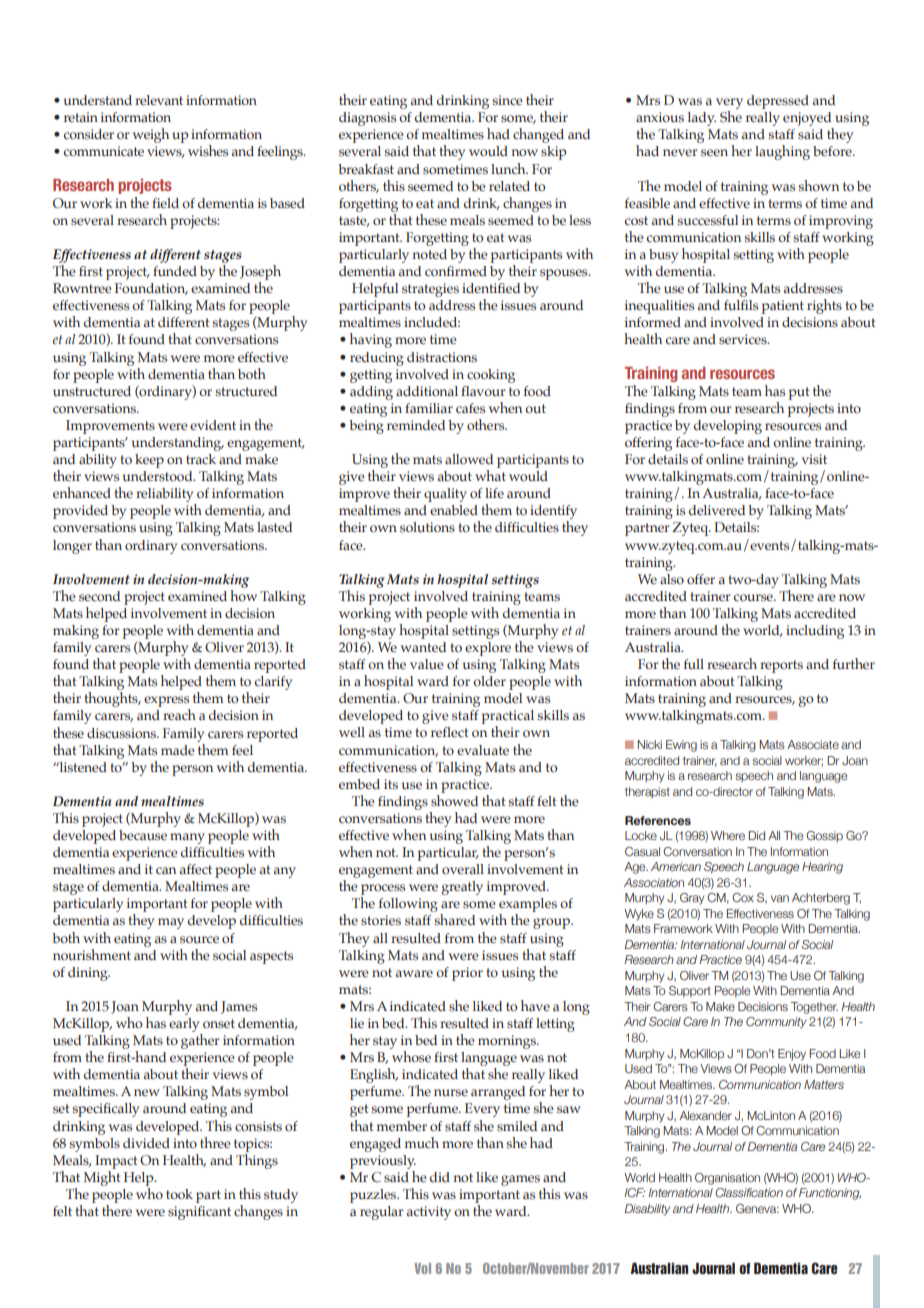  Describe the element at coordinates (488, 649) in the screenshot. I see `explore` at that location.
